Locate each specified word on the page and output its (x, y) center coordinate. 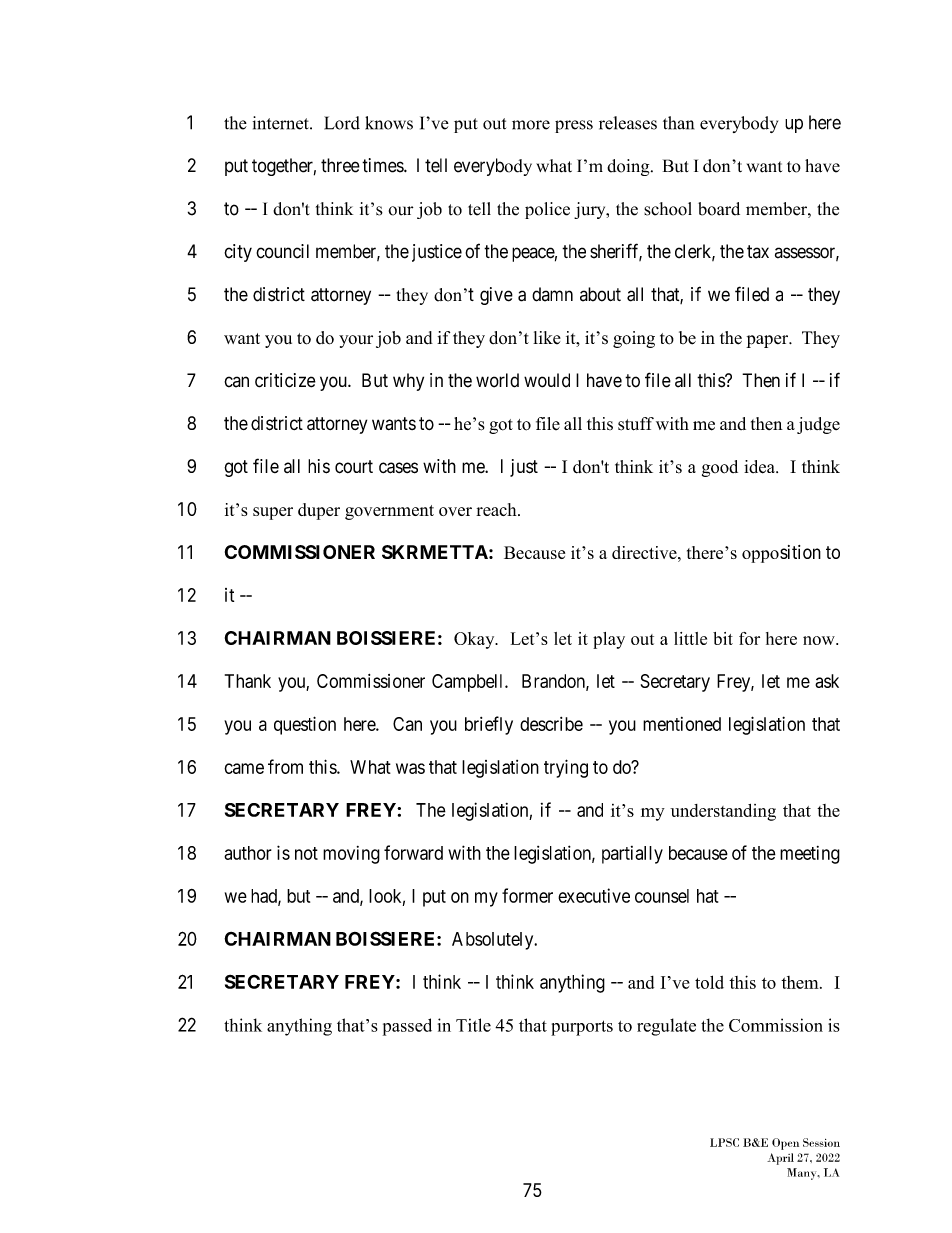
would (547, 380)
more (531, 125)
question (305, 725)
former (527, 895)
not (306, 853)
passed (407, 1027)
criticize (285, 380)
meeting (810, 855)
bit (723, 638)
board (719, 209)
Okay (475, 640)
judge (818, 425)
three (340, 165)
